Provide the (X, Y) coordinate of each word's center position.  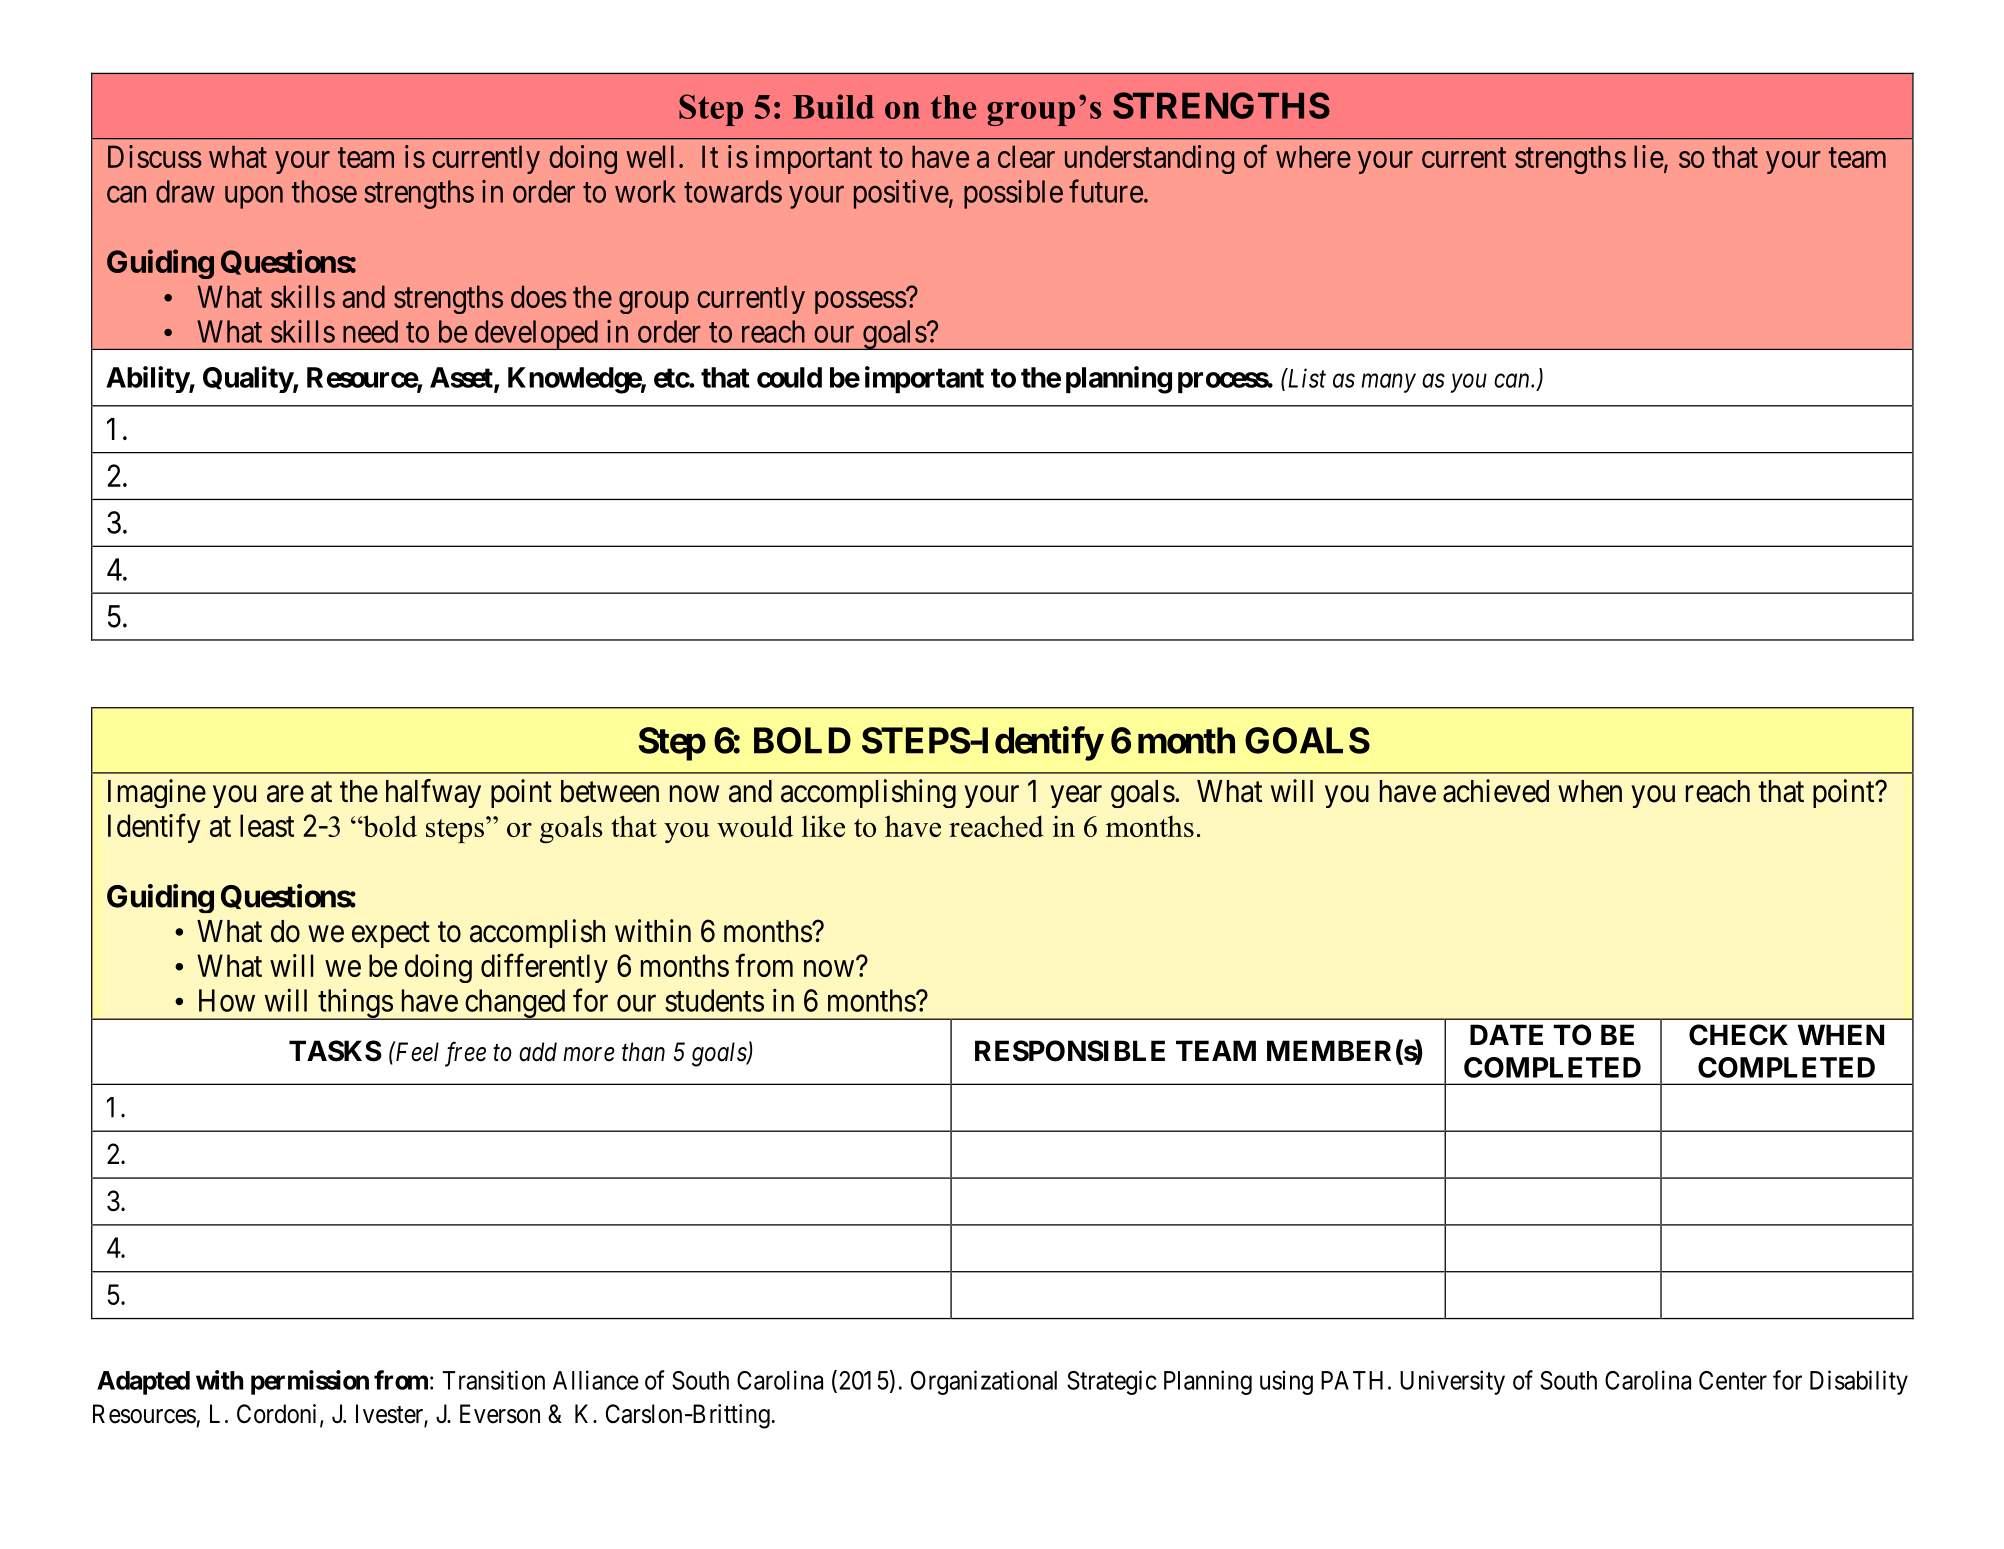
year (1076, 797)
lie (1649, 156)
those (324, 191)
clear (1026, 156)
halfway (433, 793)
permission (310, 1382)
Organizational (984, 1382)
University (1452, 1382)
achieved (1496, 791)
